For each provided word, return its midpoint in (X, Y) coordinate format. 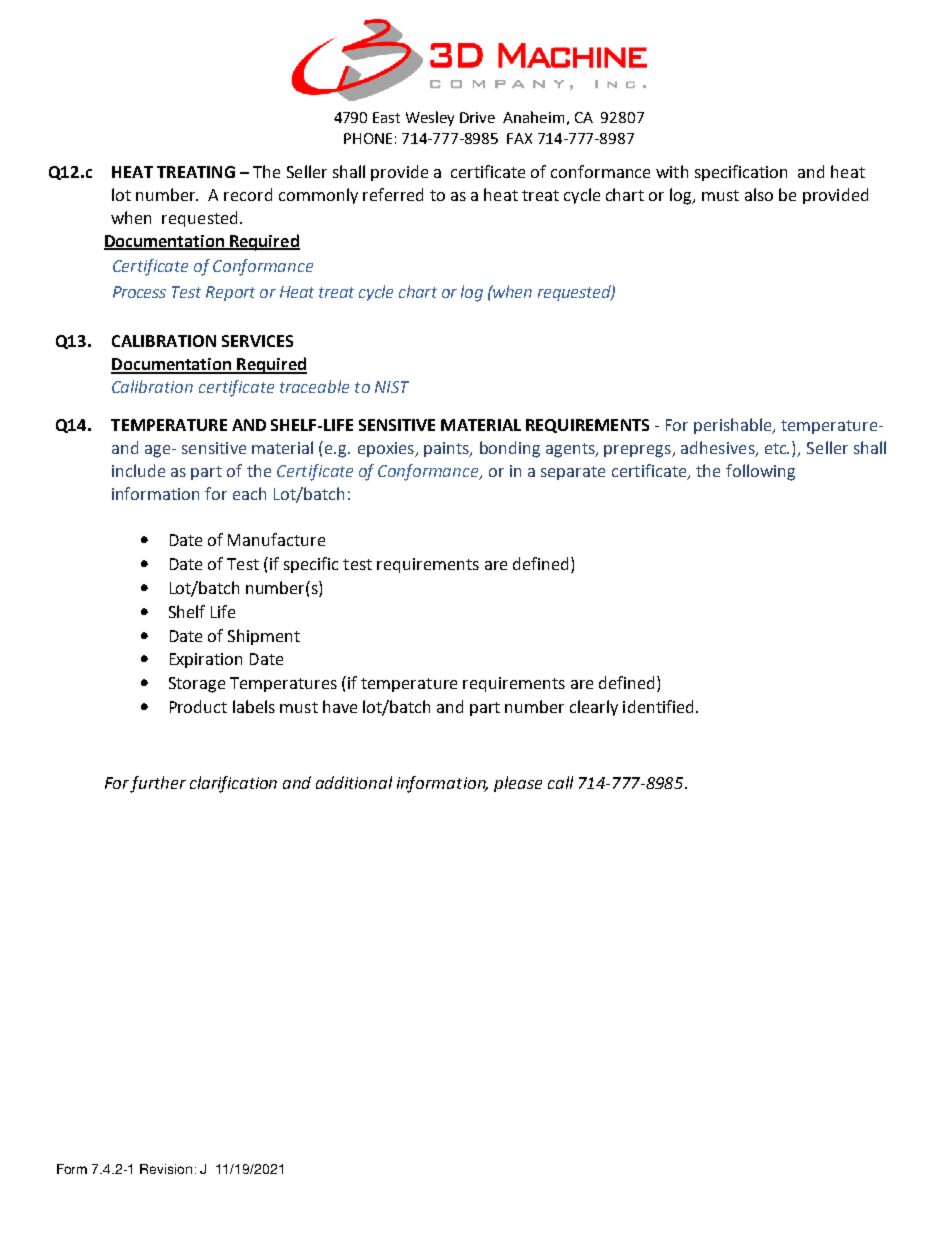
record (248, 194)
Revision (166, 1169)
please (518, 784)
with (672, 171)
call (560, 782)
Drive (477, 117)
